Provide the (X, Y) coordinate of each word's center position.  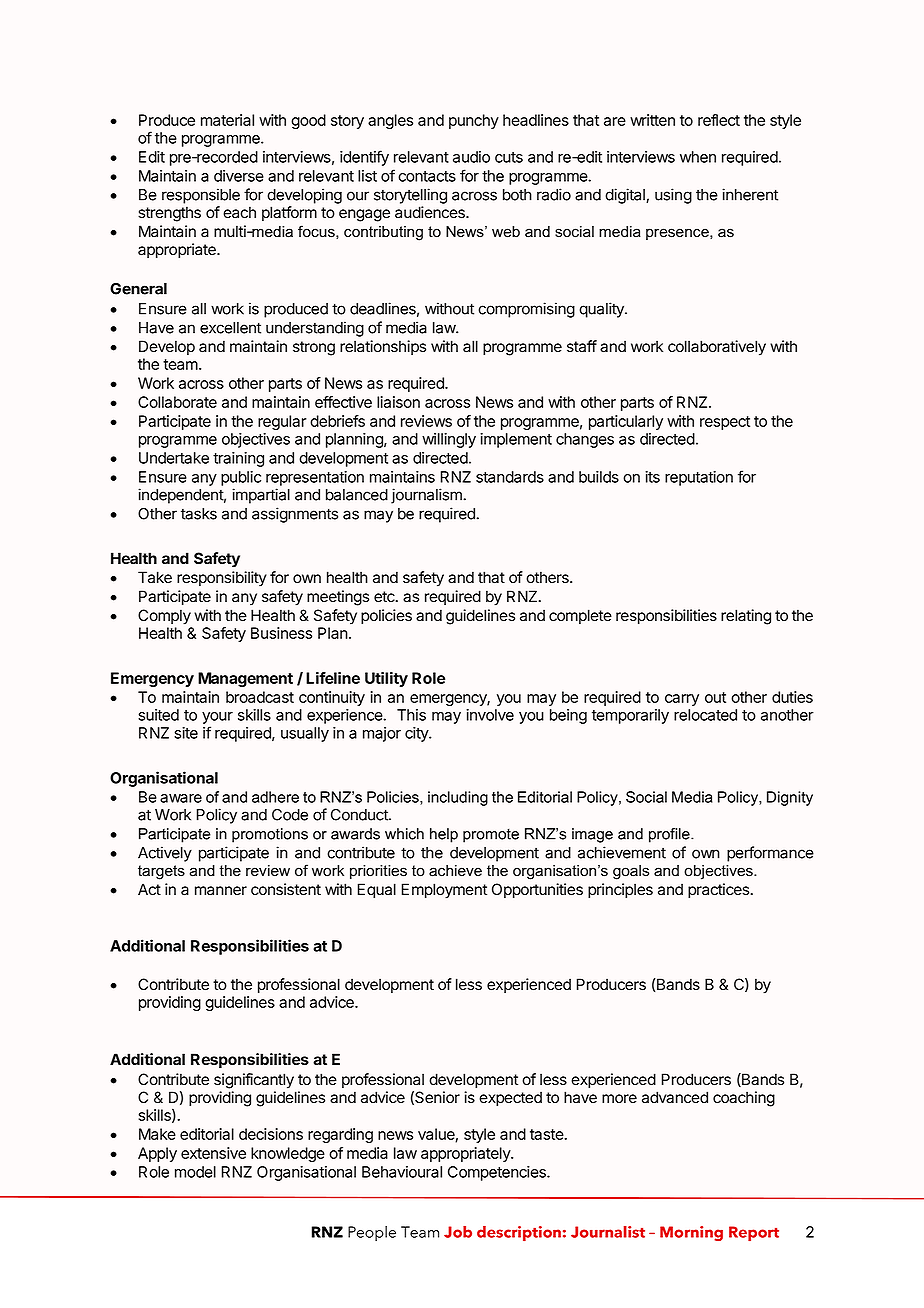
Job (458, 1232)
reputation (699, 478)
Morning (691, 1233)
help (444, 835)
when (698, 157)
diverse (239, 176)
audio (471, 157)
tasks (199, 514)
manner (221, 891)
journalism (427, 496)
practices (720, 890)
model (195, 1172)
